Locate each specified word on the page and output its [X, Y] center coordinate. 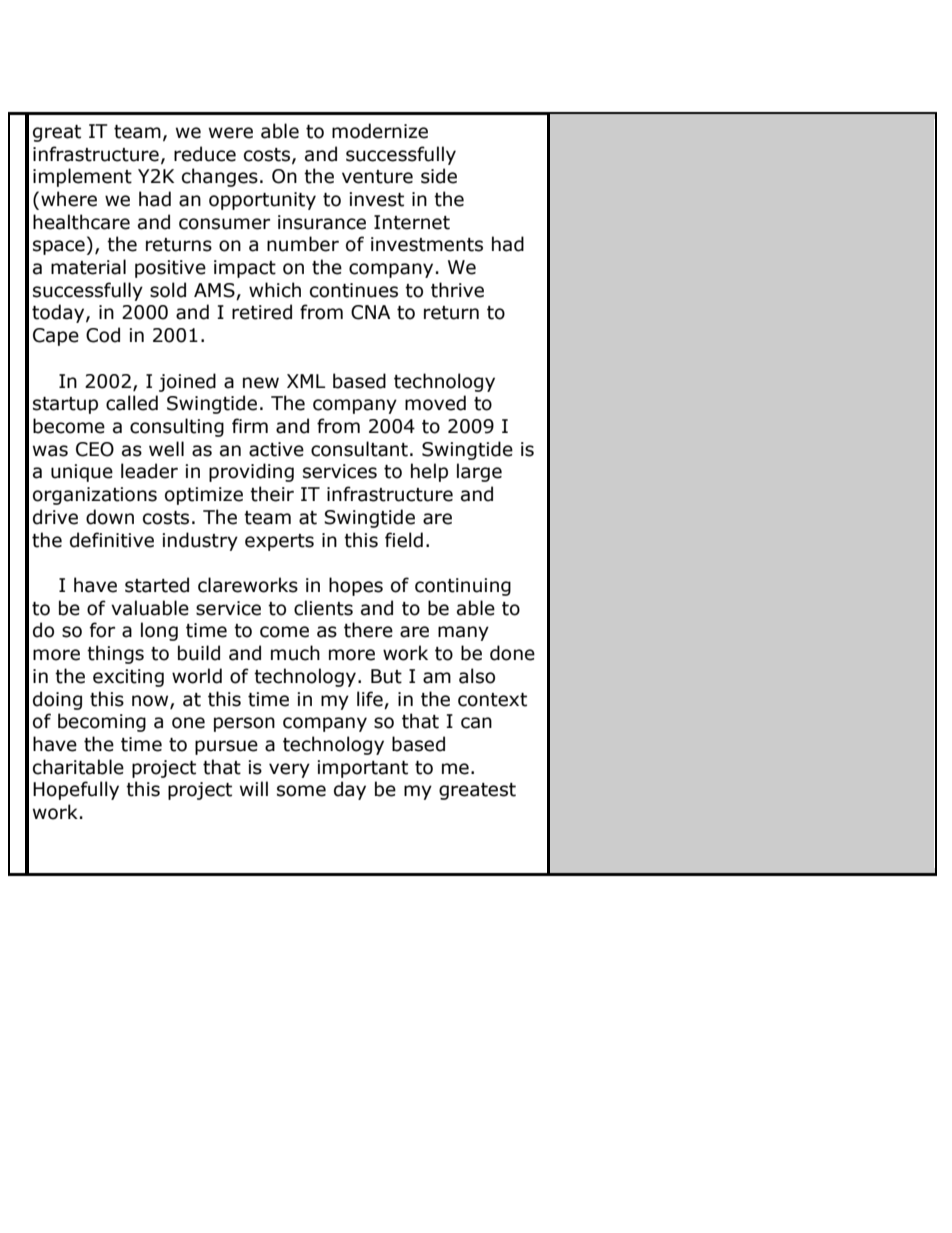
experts [279, 542]
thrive [457, 290]
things [115, 654]
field [404, 540]
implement [82, 177]
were [231, 133]
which [275, 290]
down [110, 517]
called [132, 403]
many [463, 633]
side [439, 176]
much [295, 653]
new [261, 383]
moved [435, 403]
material [88, 267]
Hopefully [76, 790]
